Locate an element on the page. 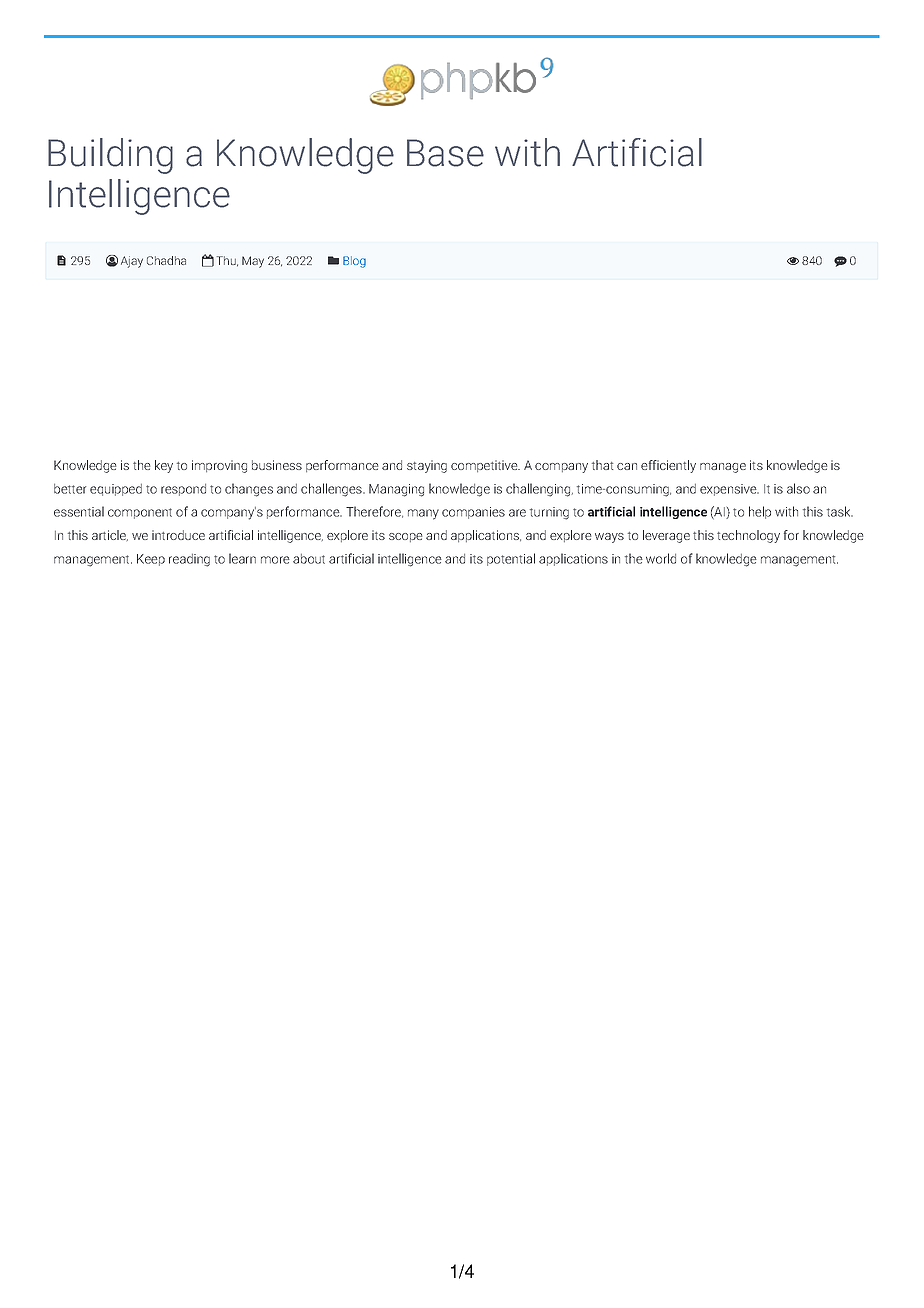 The image size is (924, 1308). Ajay is located at coordinates (132, 262).
